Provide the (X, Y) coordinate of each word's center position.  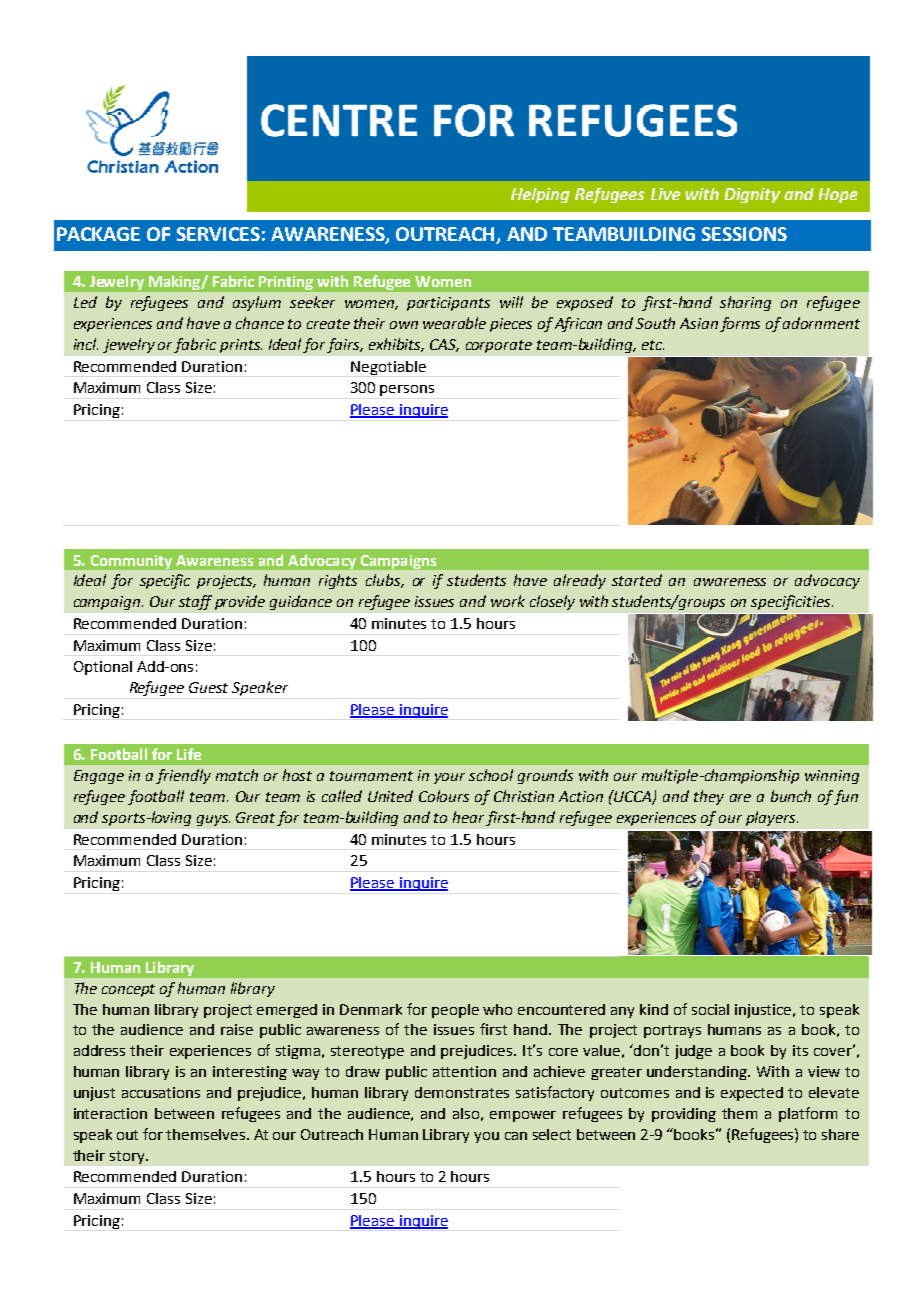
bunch (791, 796)
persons (407, 390)
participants (448, 304)
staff (195, 602)
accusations (161, 1092)
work (508, 601)
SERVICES (218, 234)
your (449, 778)
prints (241, 346)
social (710, 1009)
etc (653, 345)
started (637, 580)
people (455, 1011)
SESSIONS (744, 234)
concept (128, 990)
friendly (183, 776)
